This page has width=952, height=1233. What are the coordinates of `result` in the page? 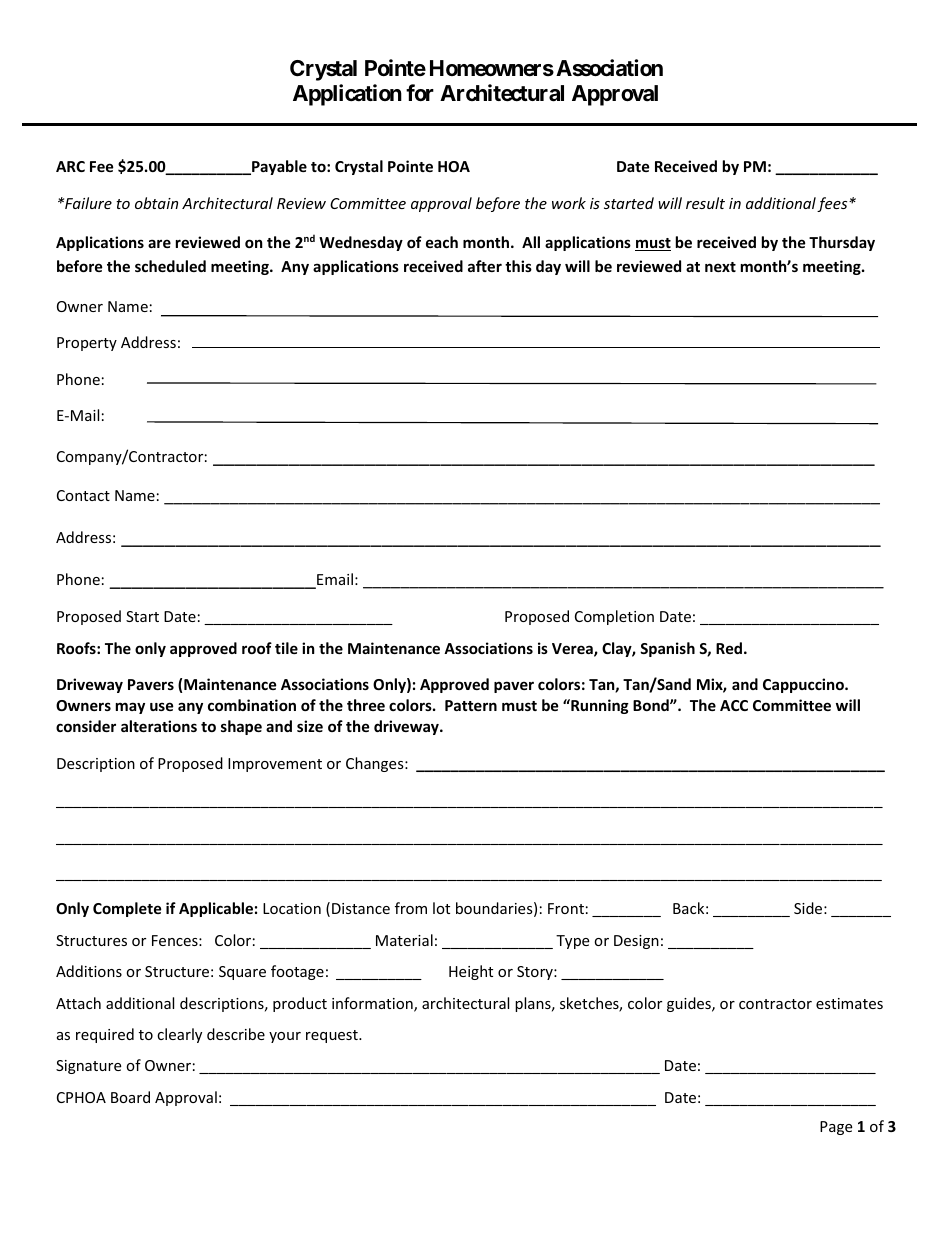 It's located at (705, 203).
